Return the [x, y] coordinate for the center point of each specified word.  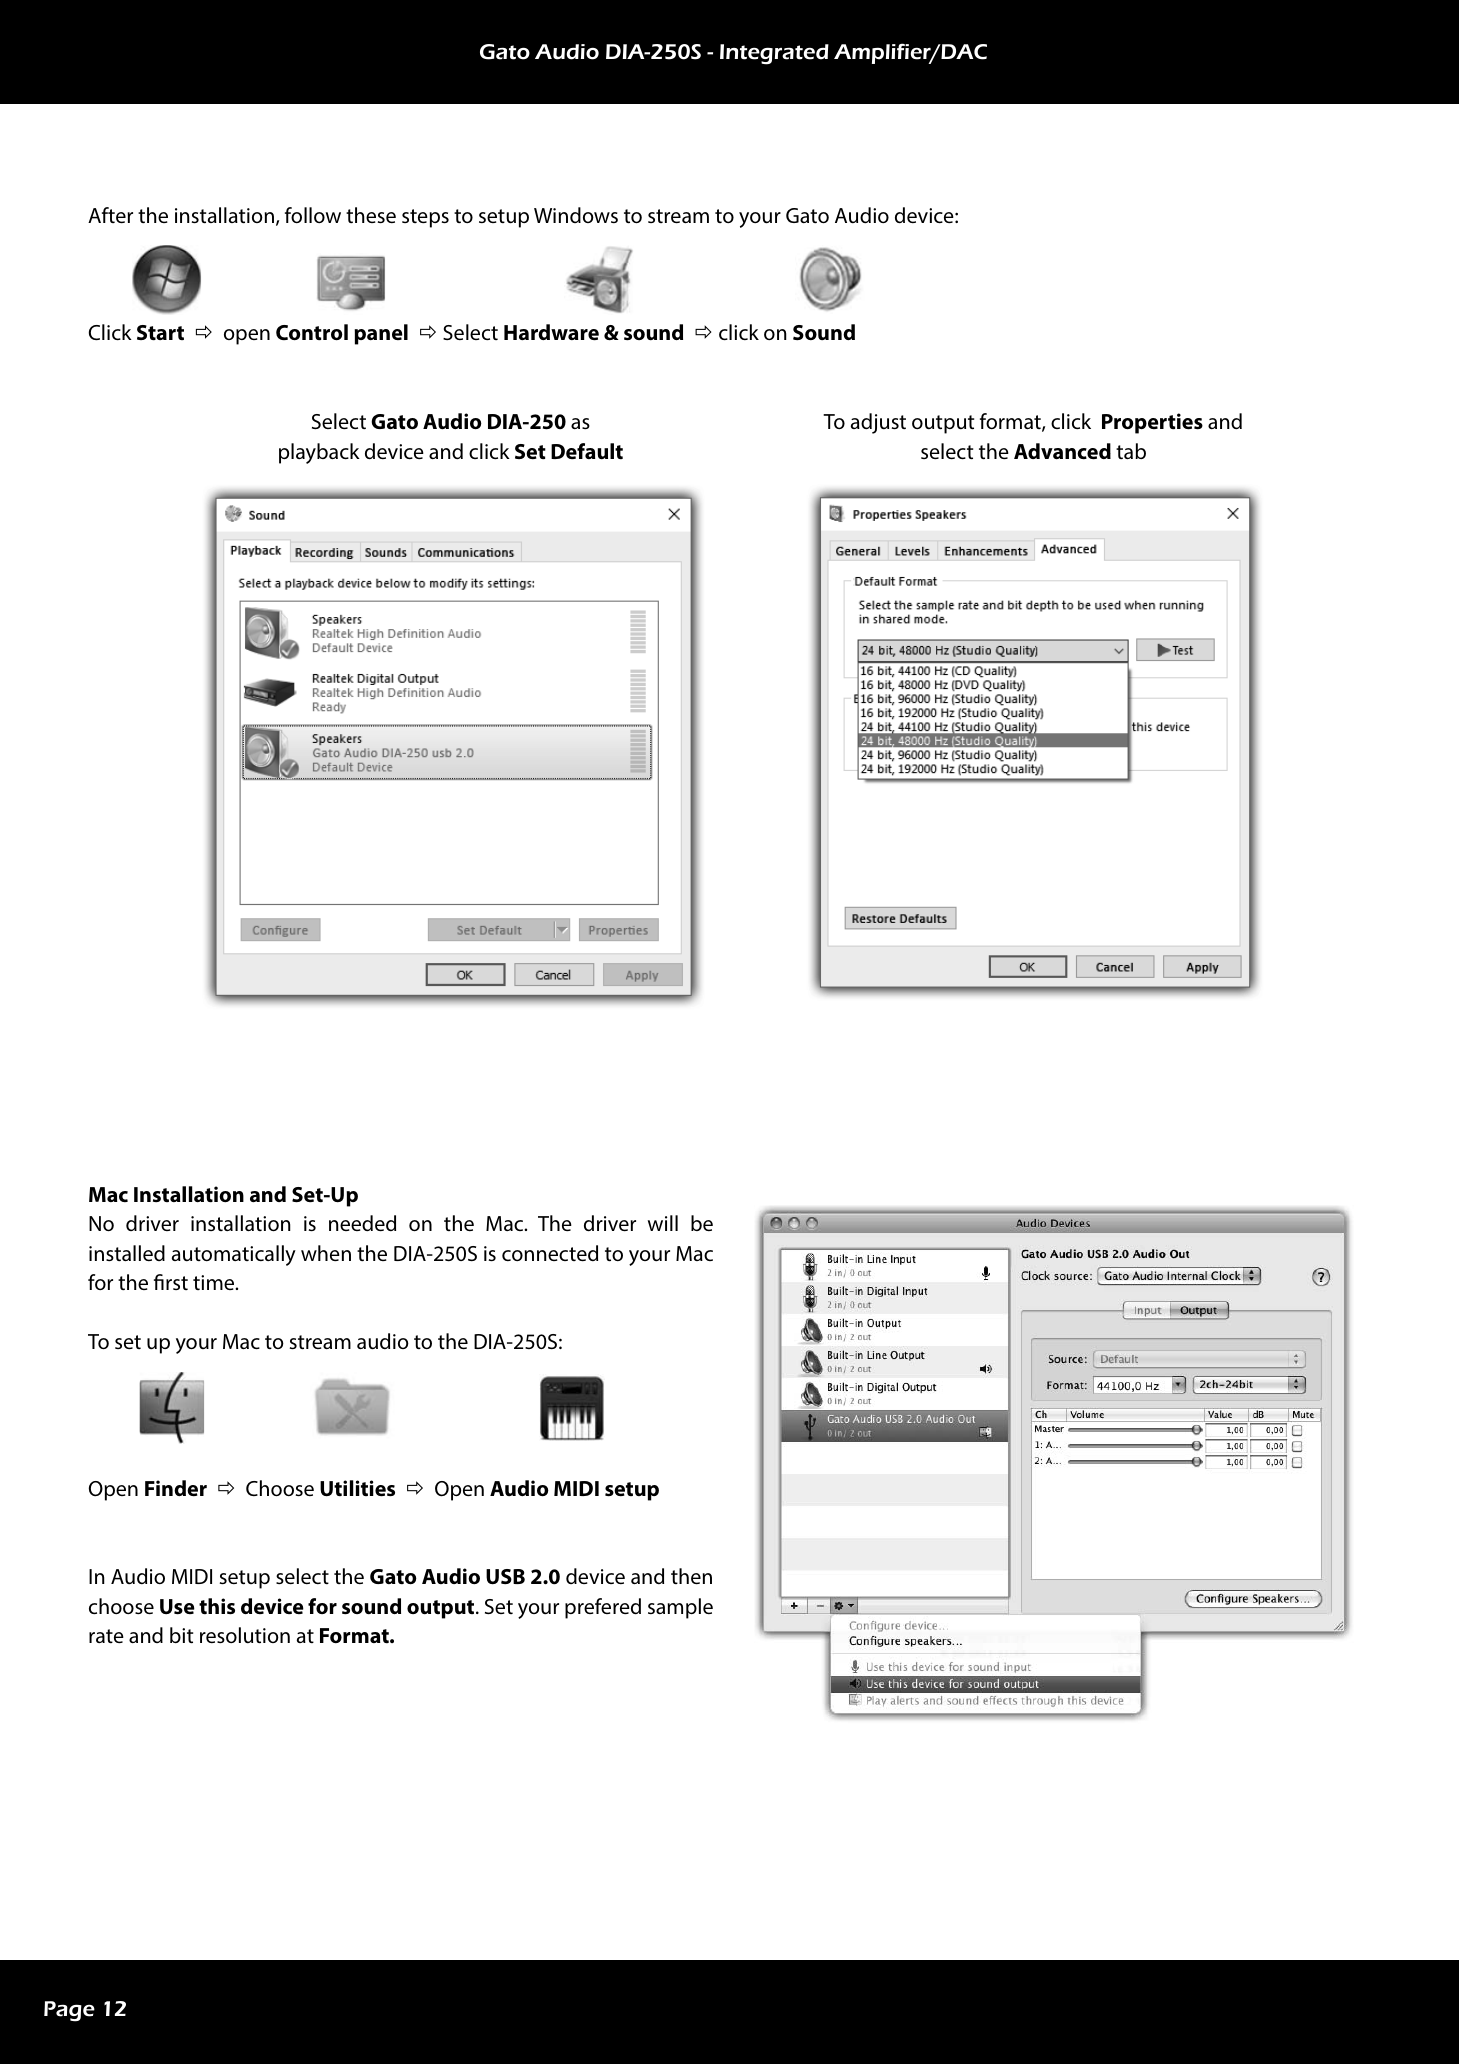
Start [160, 333]
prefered [603, 1608]
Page [69, 2011]
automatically [234, 1255]
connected [550, 1253]
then [691, 1576]
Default [587, 451]
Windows [576, 215]
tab [1131, 451]
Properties [1152, 423]
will [663, 1223]
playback [319, 453]
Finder [176, 1488]
